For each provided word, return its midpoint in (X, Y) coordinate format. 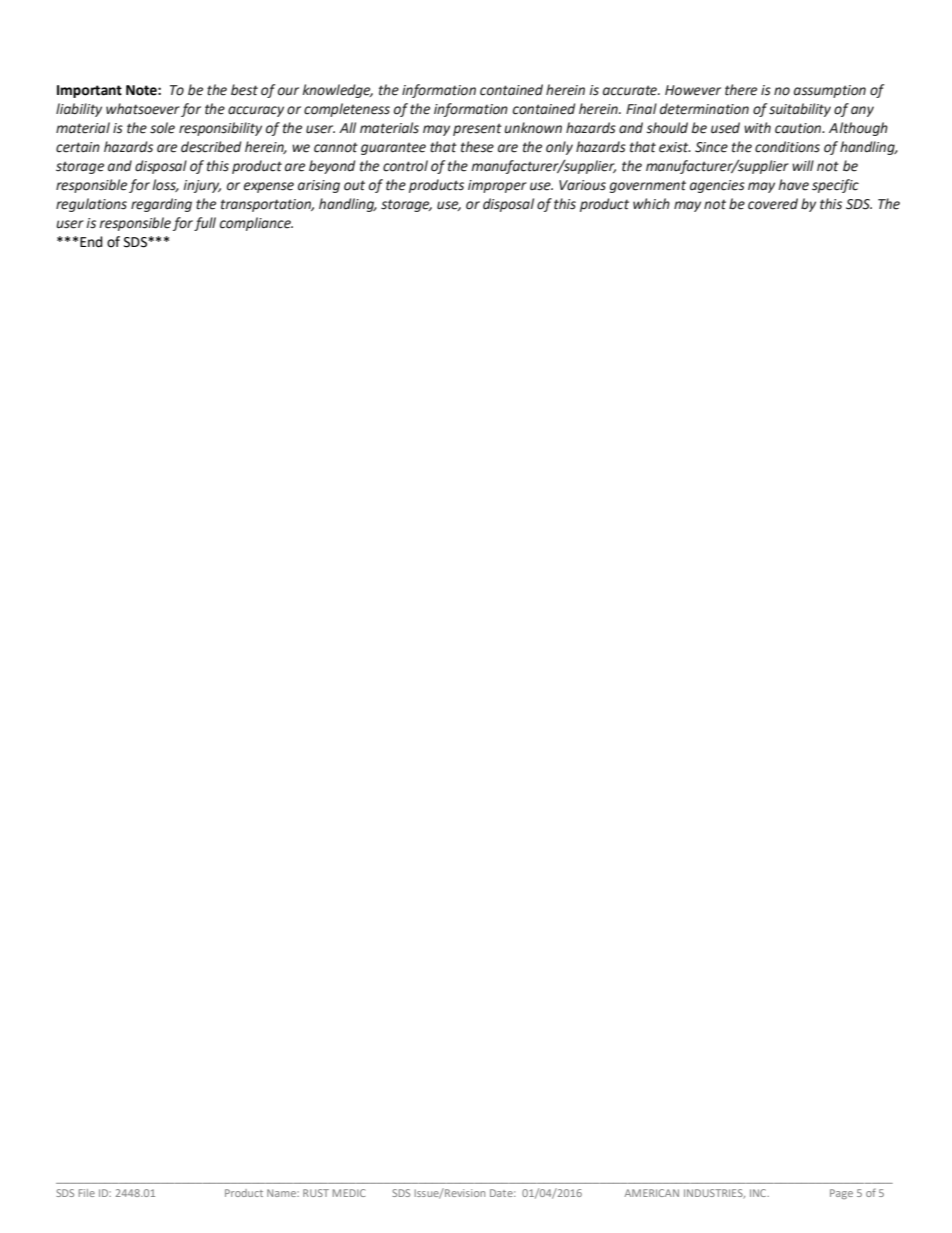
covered (773, 204)
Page (841, 1194)
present (477, 129)
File (87, 1193)
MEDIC (349, 1193)
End (91, 242)
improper (497, 186)
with (757, 128)
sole (162, 128)
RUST (316, 1193)
